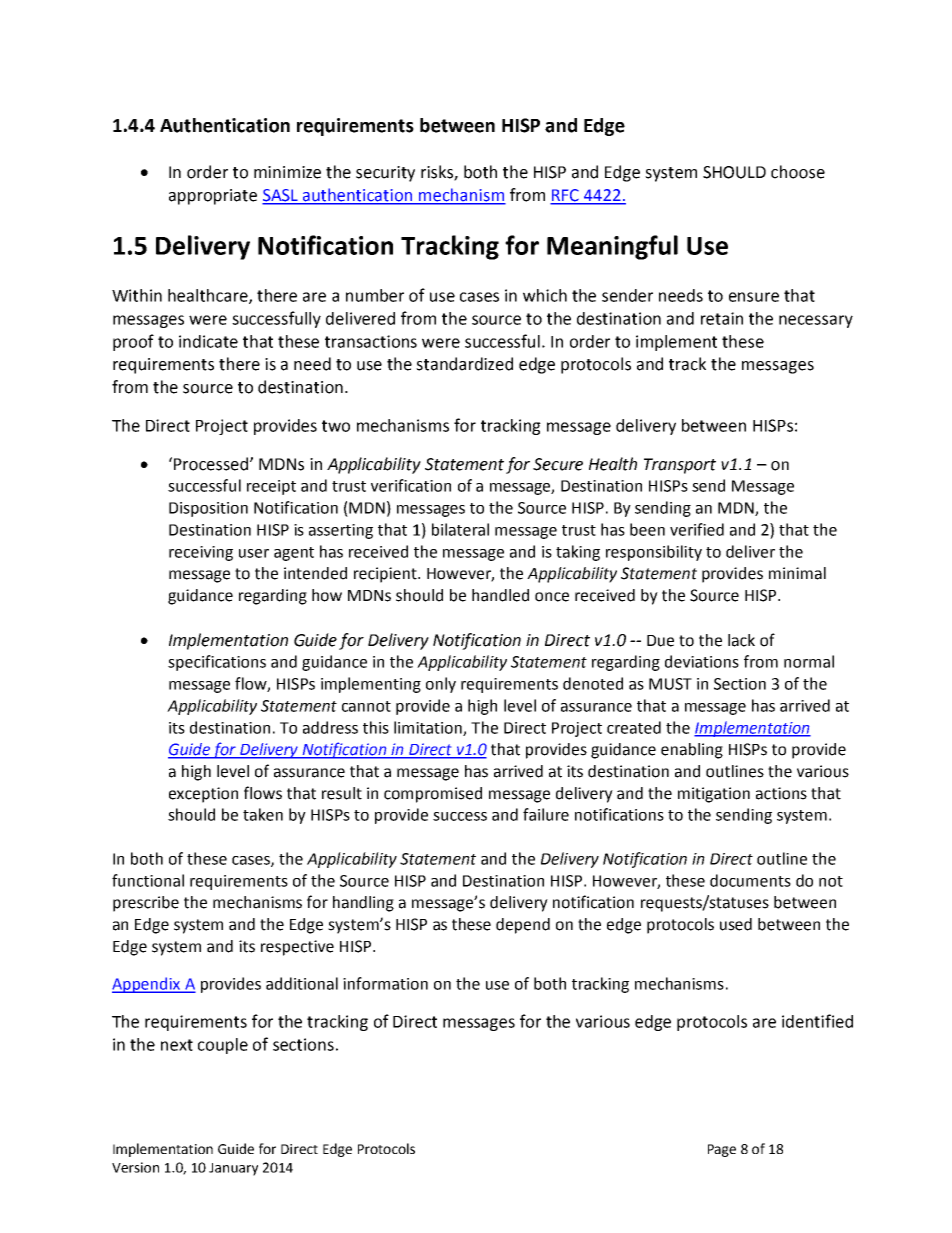  What do you see at coordinates (798, 172) in the document?
I see `choose` at bounding box center [798, 172].
